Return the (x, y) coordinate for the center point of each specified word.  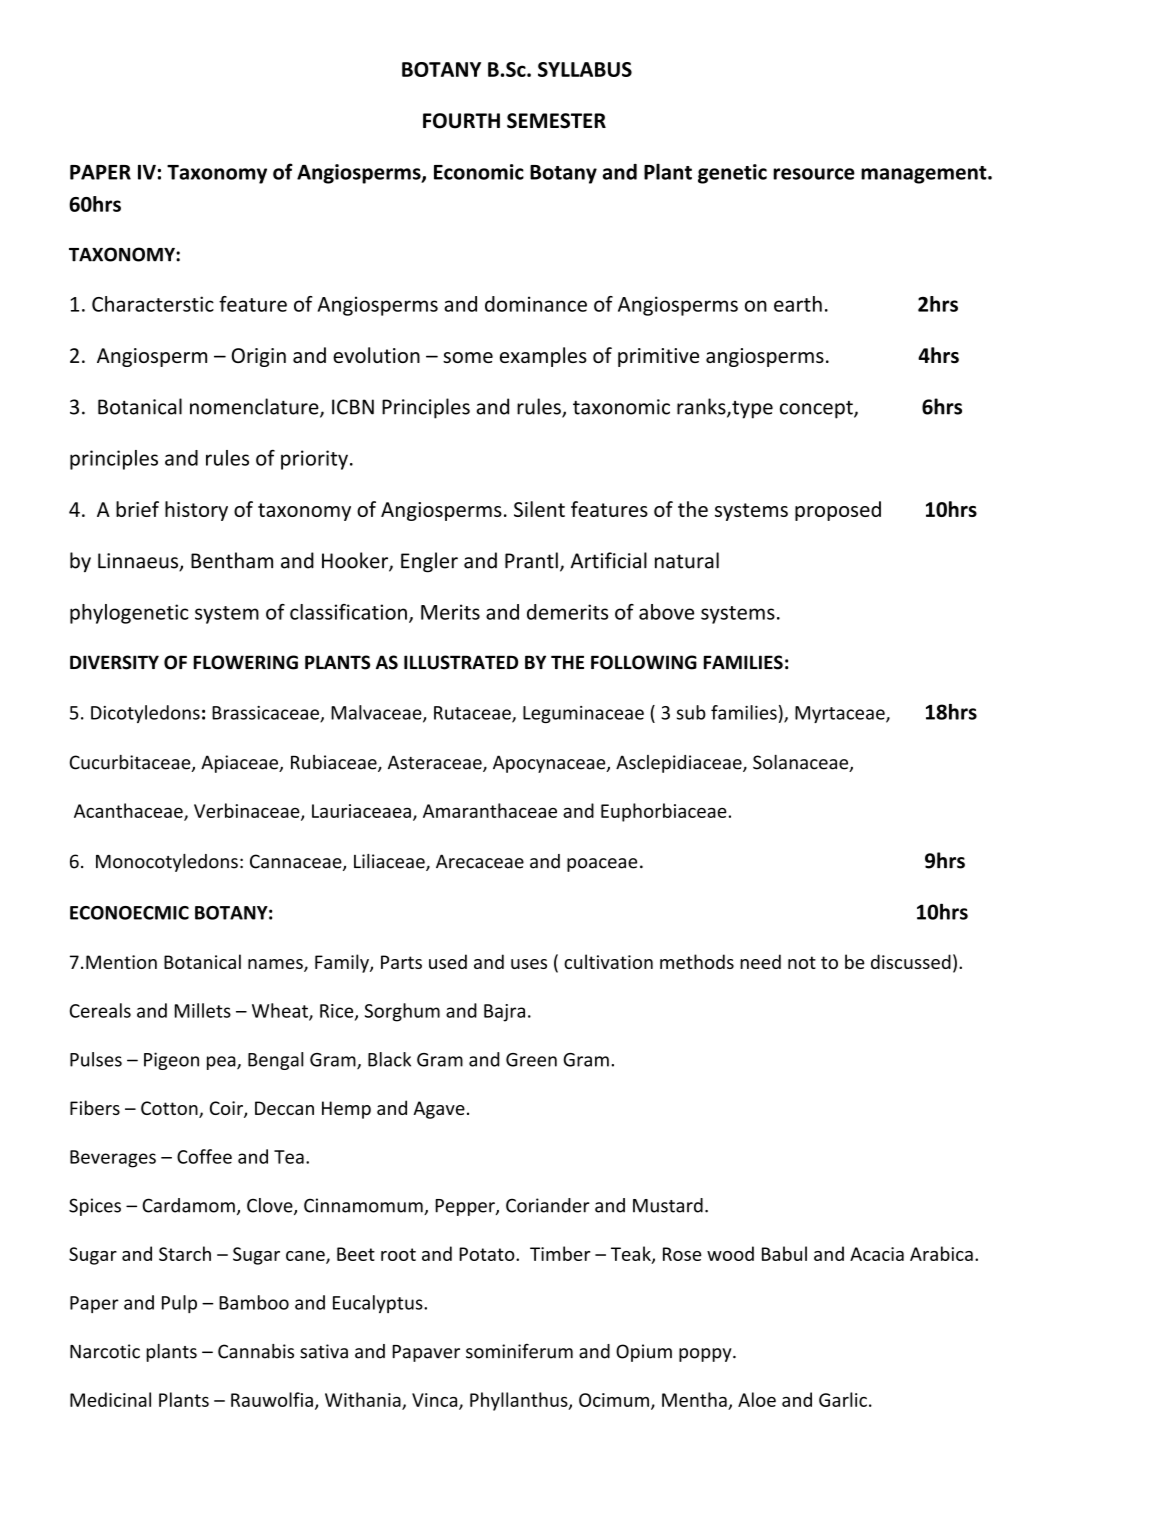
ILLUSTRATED (461, 662)
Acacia (877, 1254)
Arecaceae (480, 861)
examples (543, 357)
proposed (838, 511)
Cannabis (256, 1351)
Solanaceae (802, 763)
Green (531, 1060)
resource (814, 174)
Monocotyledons (167, 863)
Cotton (170, 1109)
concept (817, 410)
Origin (259, 357)
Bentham (232, 560)
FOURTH (461, 121)
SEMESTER (556, 121)
